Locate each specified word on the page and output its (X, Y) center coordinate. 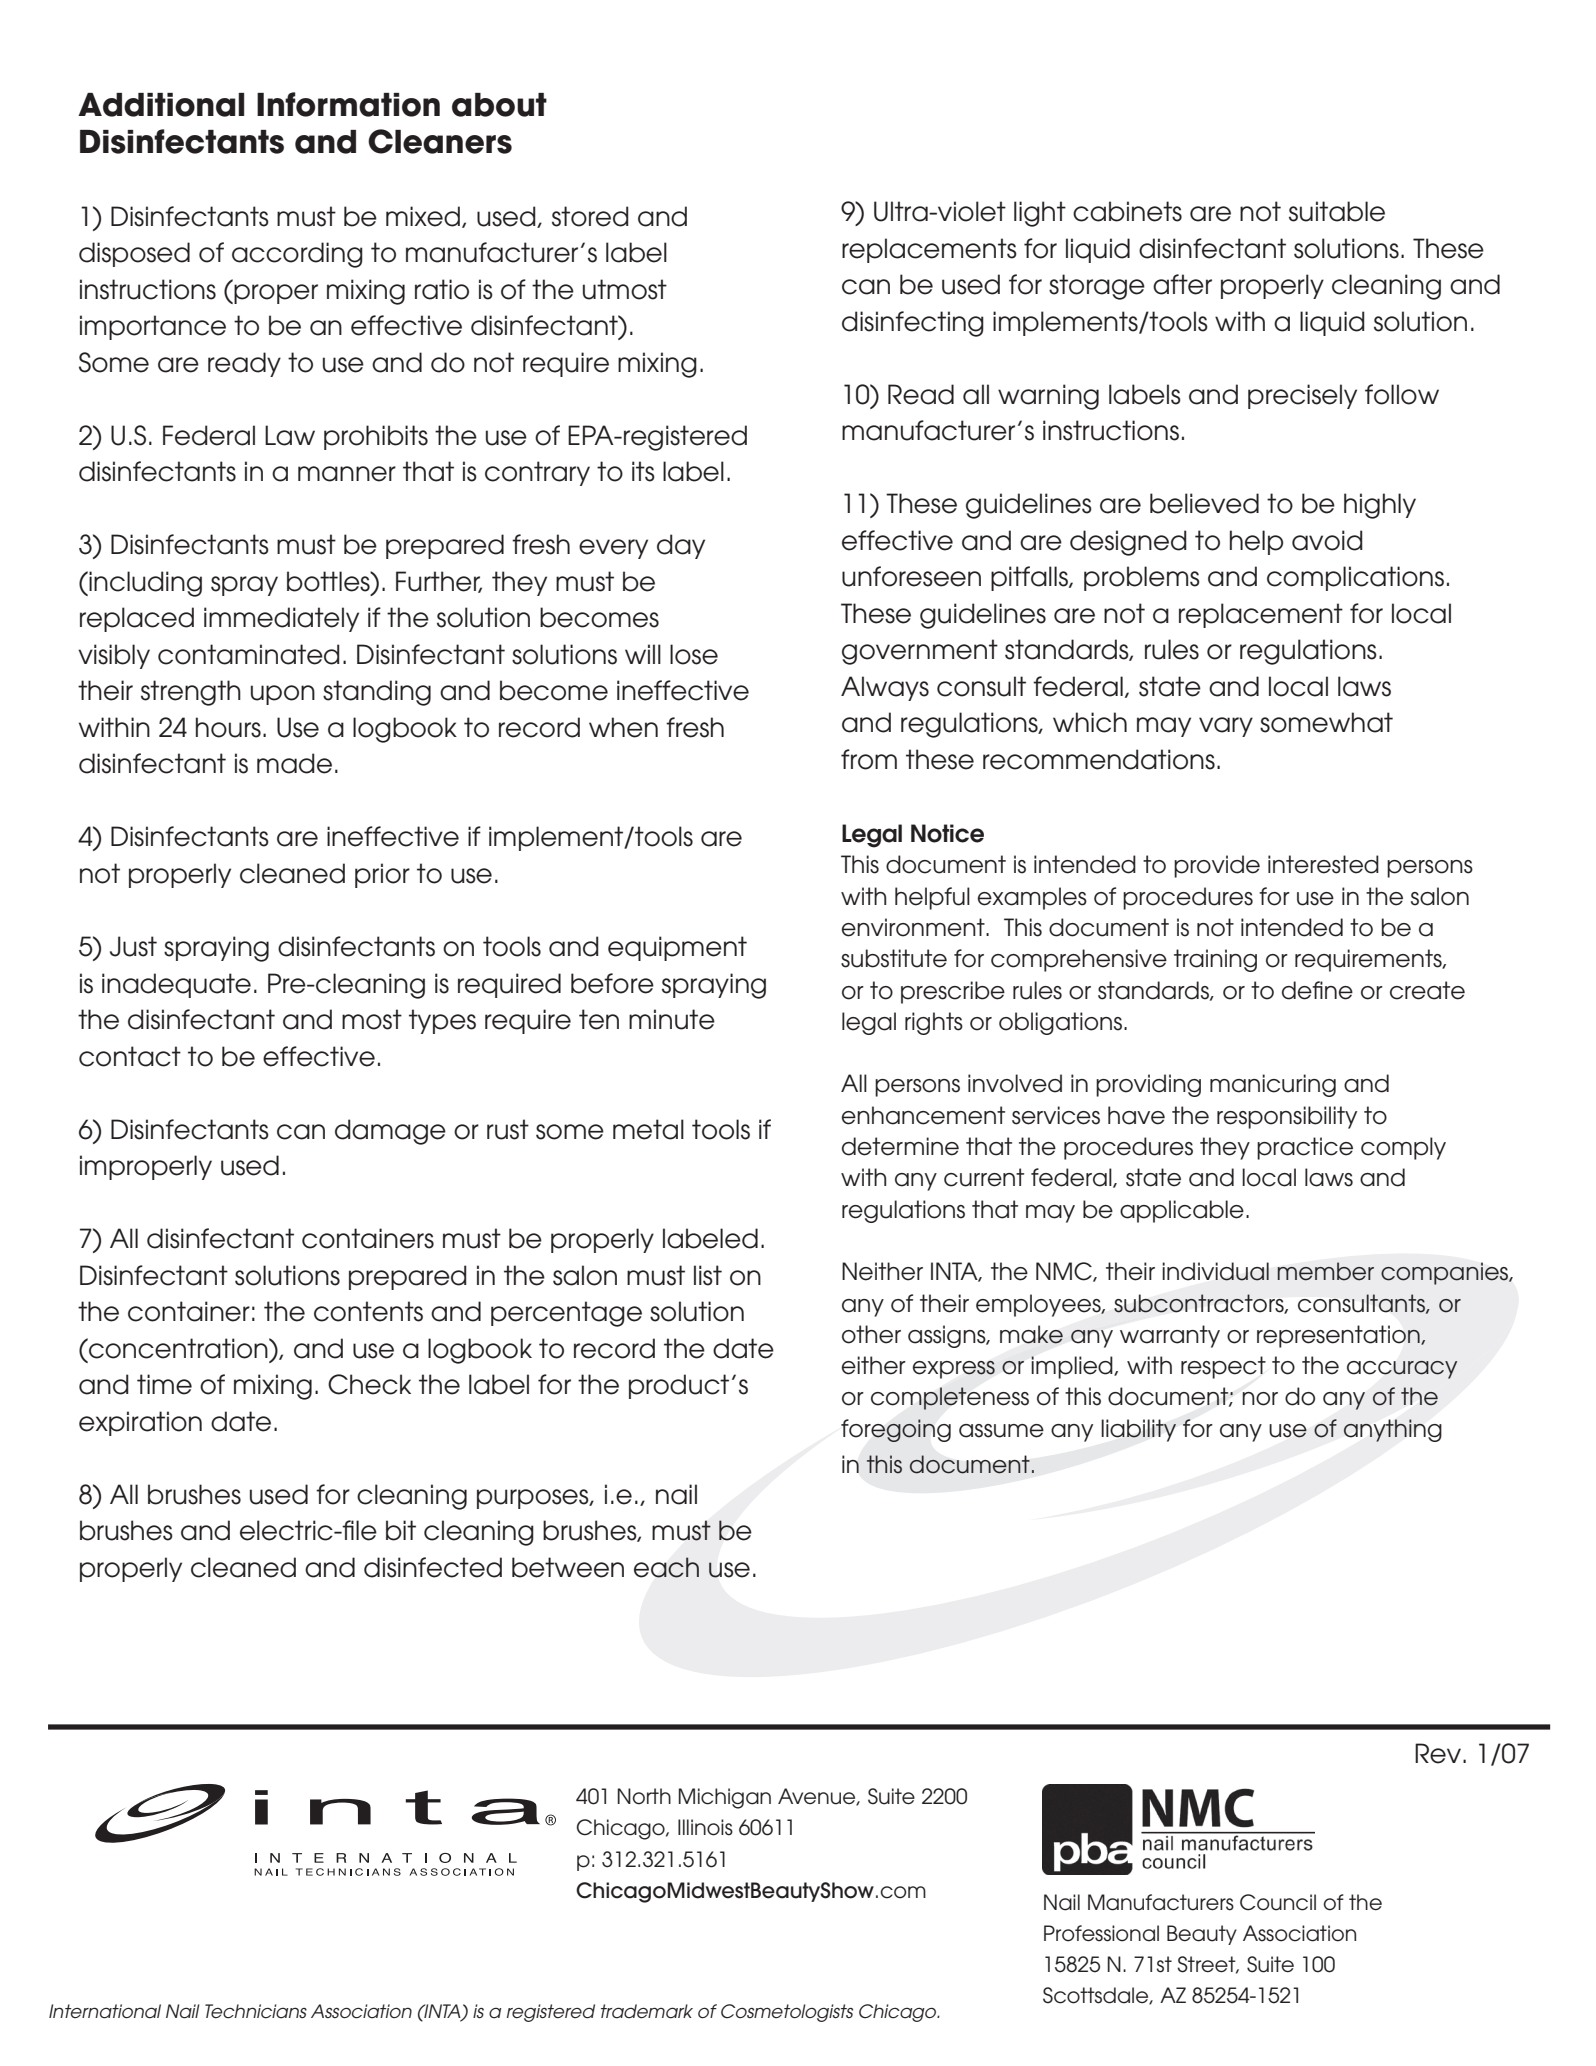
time (164, 1384)
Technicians (256, 2011)
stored (590, 216)
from (869, 759)
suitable (1337, 211)
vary (1226, 727)
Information (348, 104)
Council (1278, 1902)
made (294, 763)
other (871, 1334)
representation (1339, 1336)
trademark (647, 2011)
